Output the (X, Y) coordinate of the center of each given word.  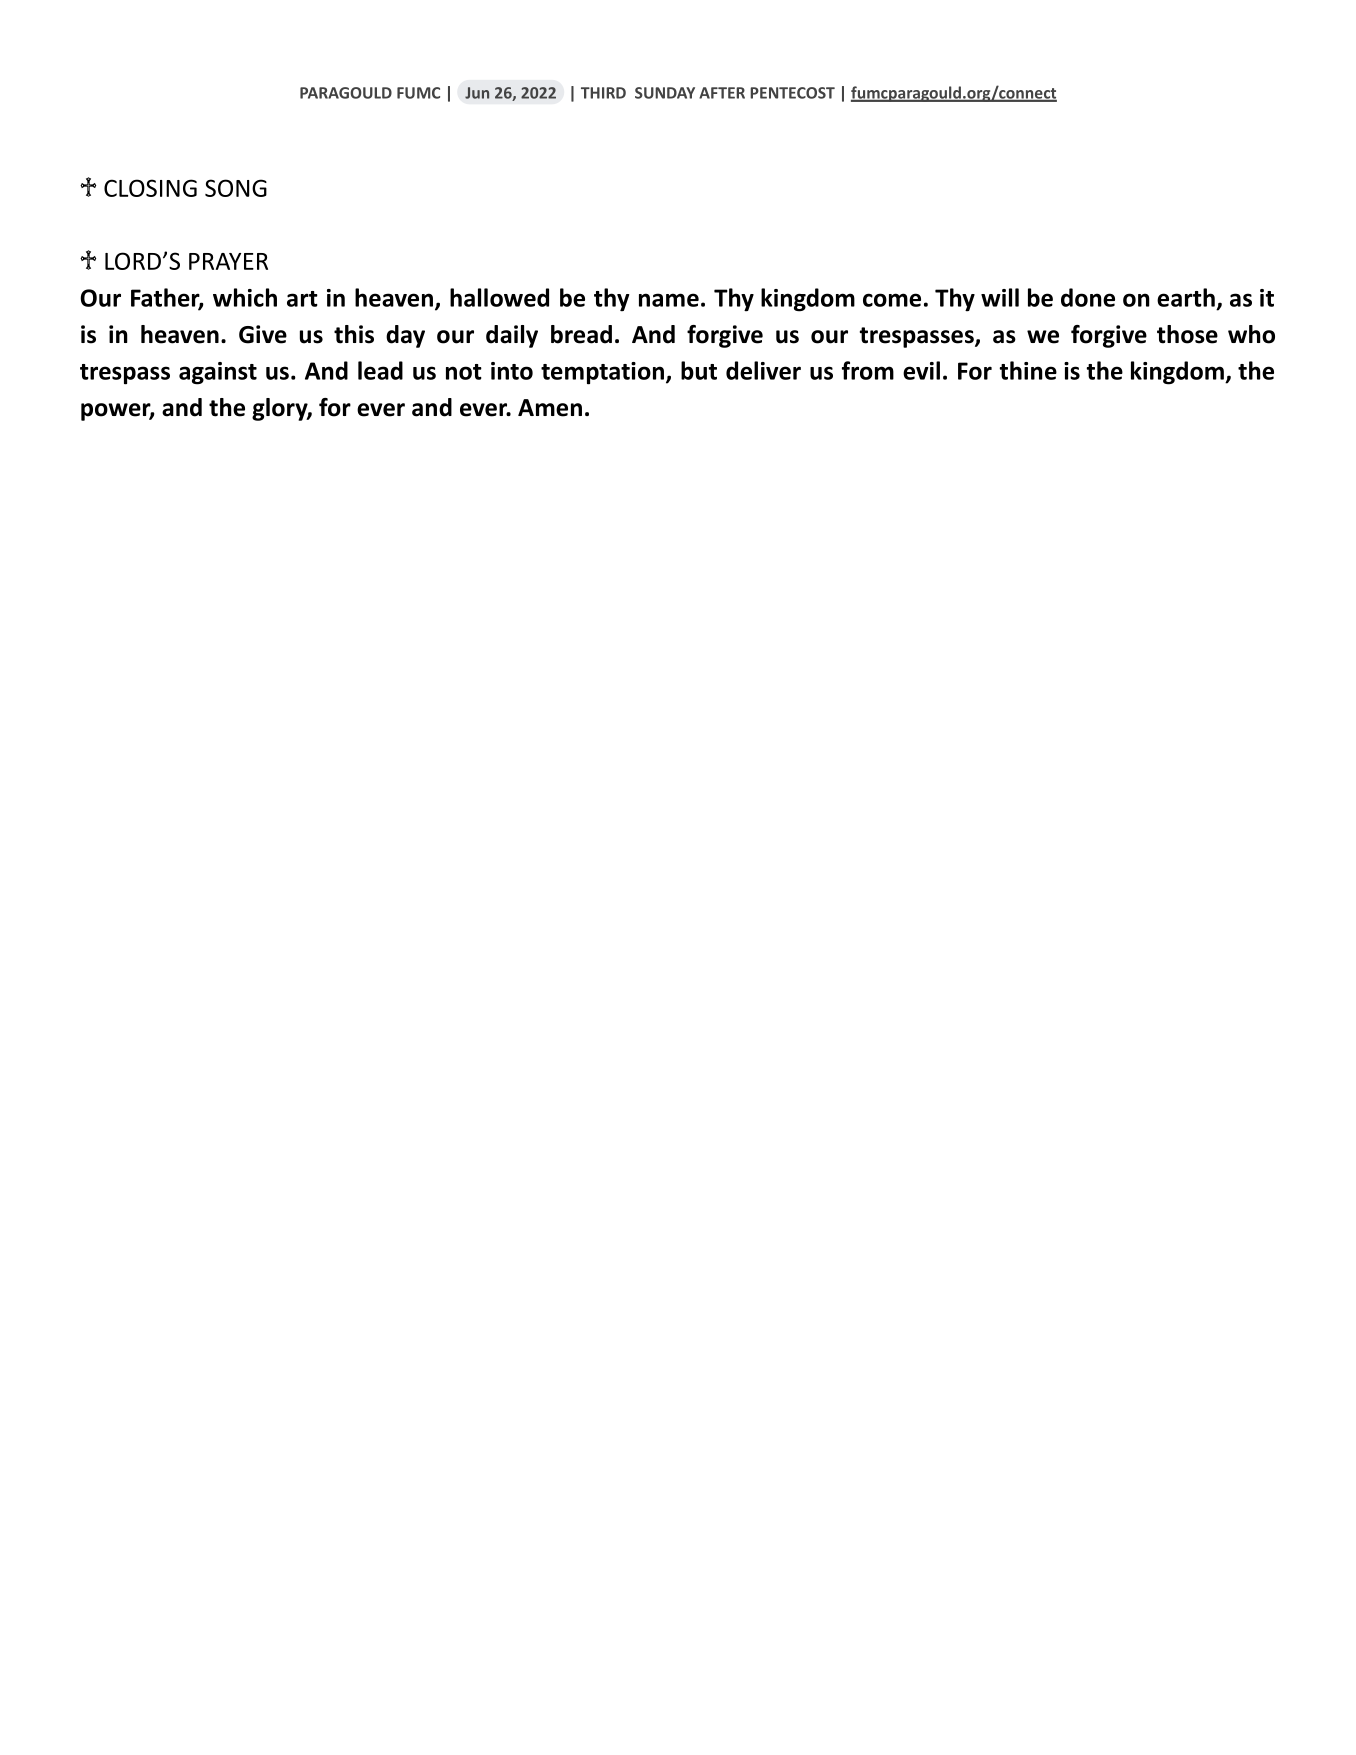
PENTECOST (792, 93)
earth (1186, 297)
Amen (550, 408)
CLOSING (150, 188)
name (669, 300)
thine (1028, 370)
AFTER (722, 93)
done (1088, 297)
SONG (236, 188)
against (218, 373)
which (245, 297)
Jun (477, 93)
